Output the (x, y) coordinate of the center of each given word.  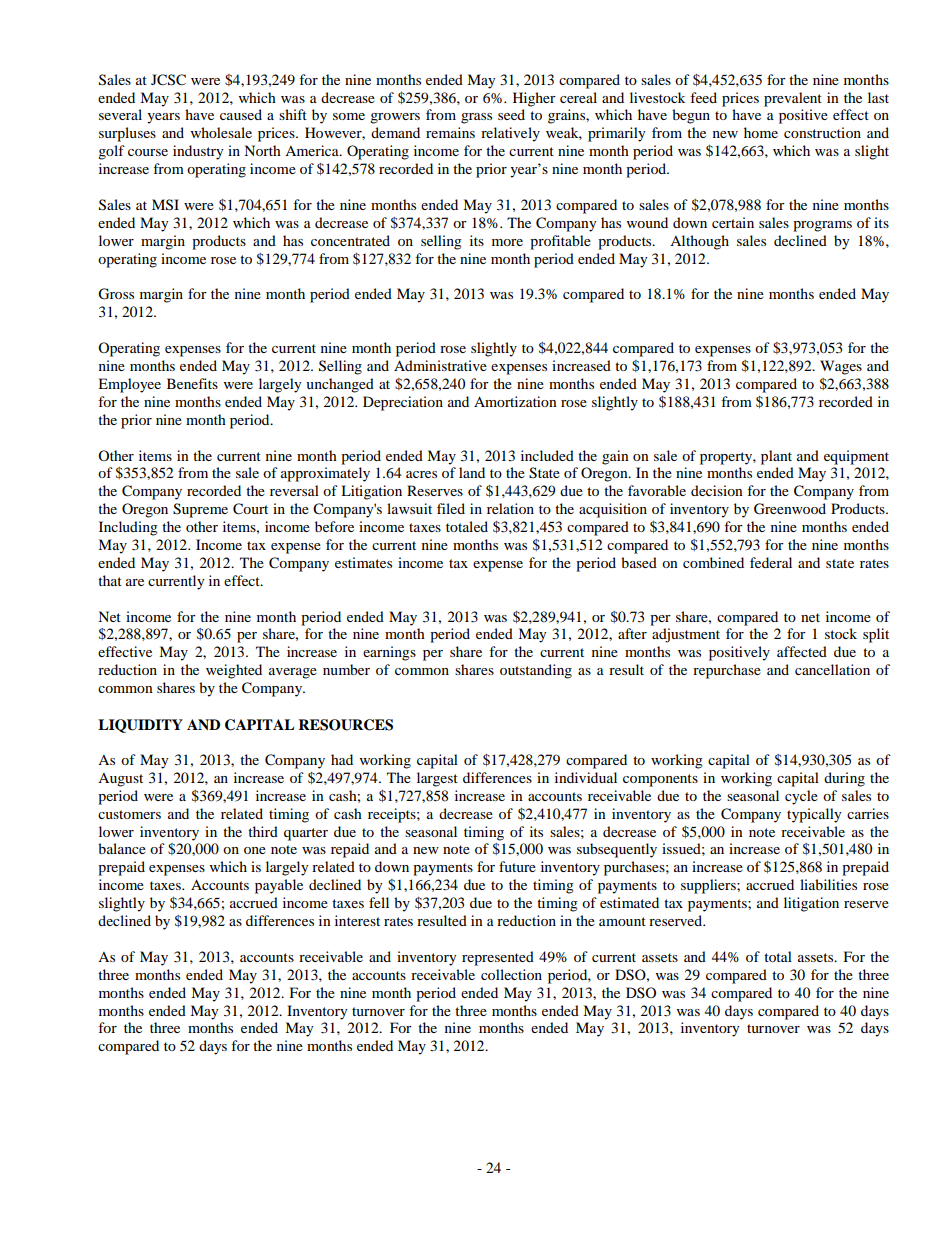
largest (437, 779)
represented (498, 958)
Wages (841, 367)
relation (510, 508)
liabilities (828, 884)
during (844, 779)
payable (279, 886)
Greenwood (790, 509)
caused (241, 114)
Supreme (200, 510)
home (761, 132)
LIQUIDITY (140, 726)
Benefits (192, 383)
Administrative (440, 365)
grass (476, 118)
